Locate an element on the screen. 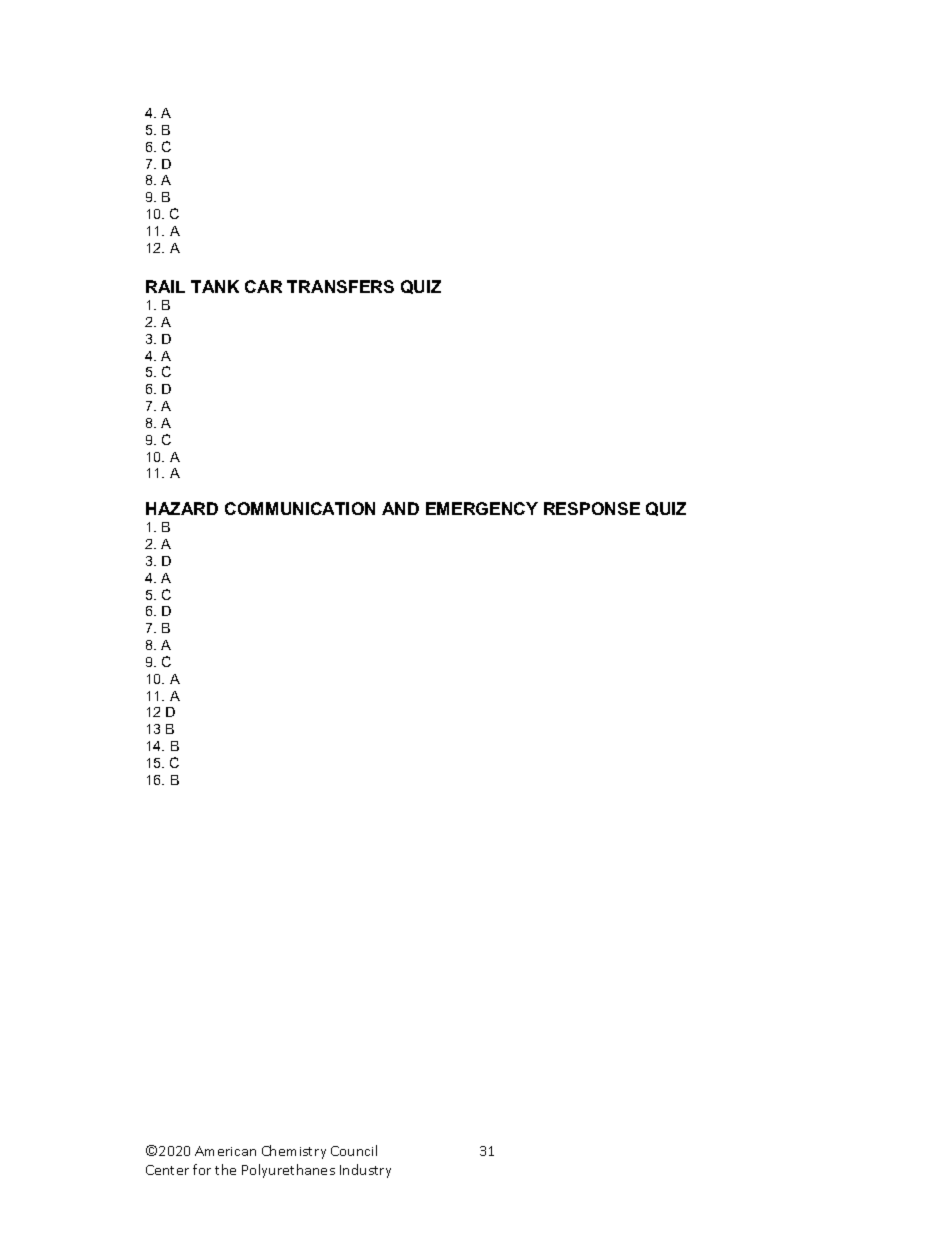 The width and height of the screenshot is (952, 1233). Council is located at coordinates (354, 1150).
